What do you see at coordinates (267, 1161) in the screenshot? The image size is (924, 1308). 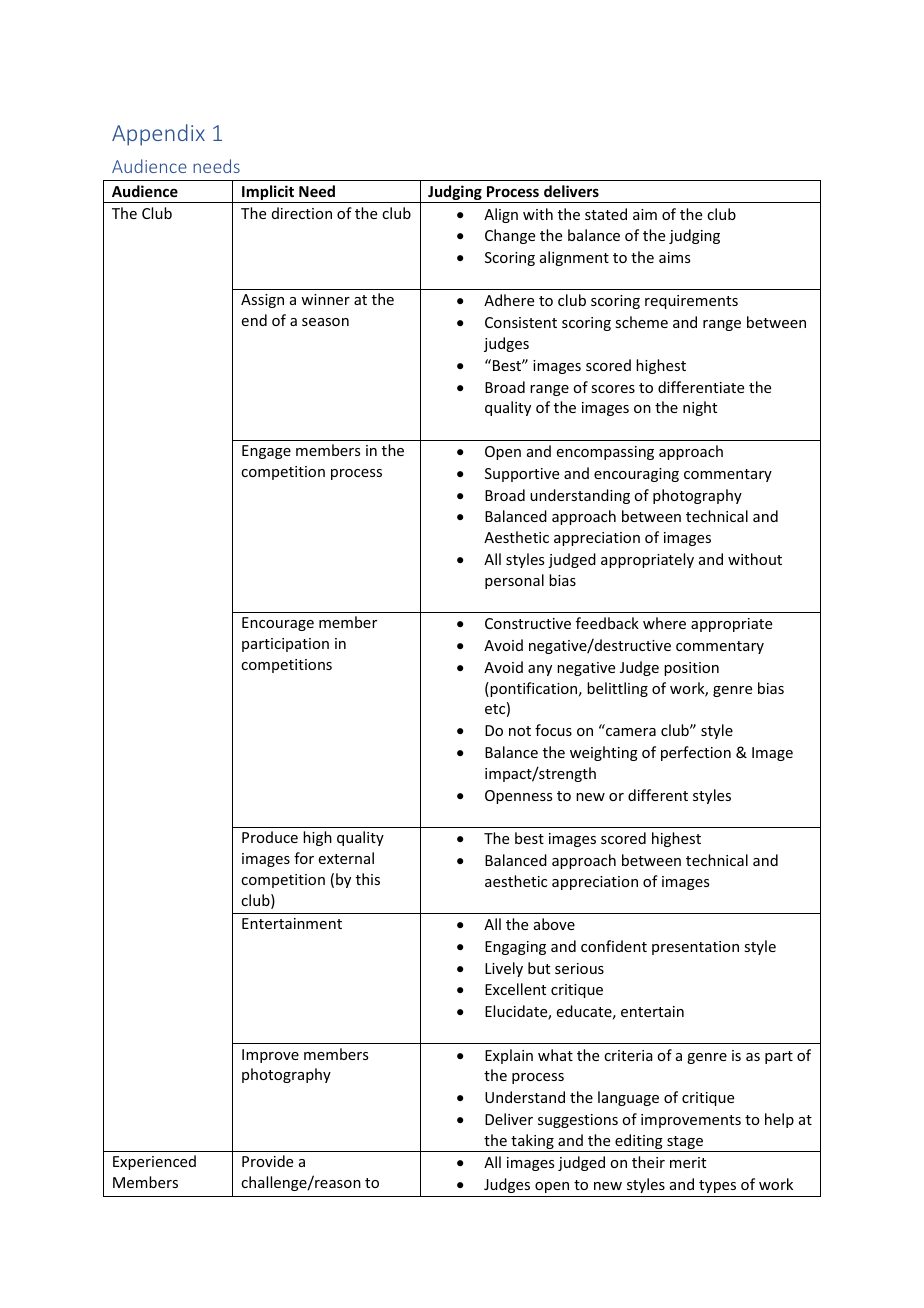 I see `Provide` at bounding box center [267, 1161].
